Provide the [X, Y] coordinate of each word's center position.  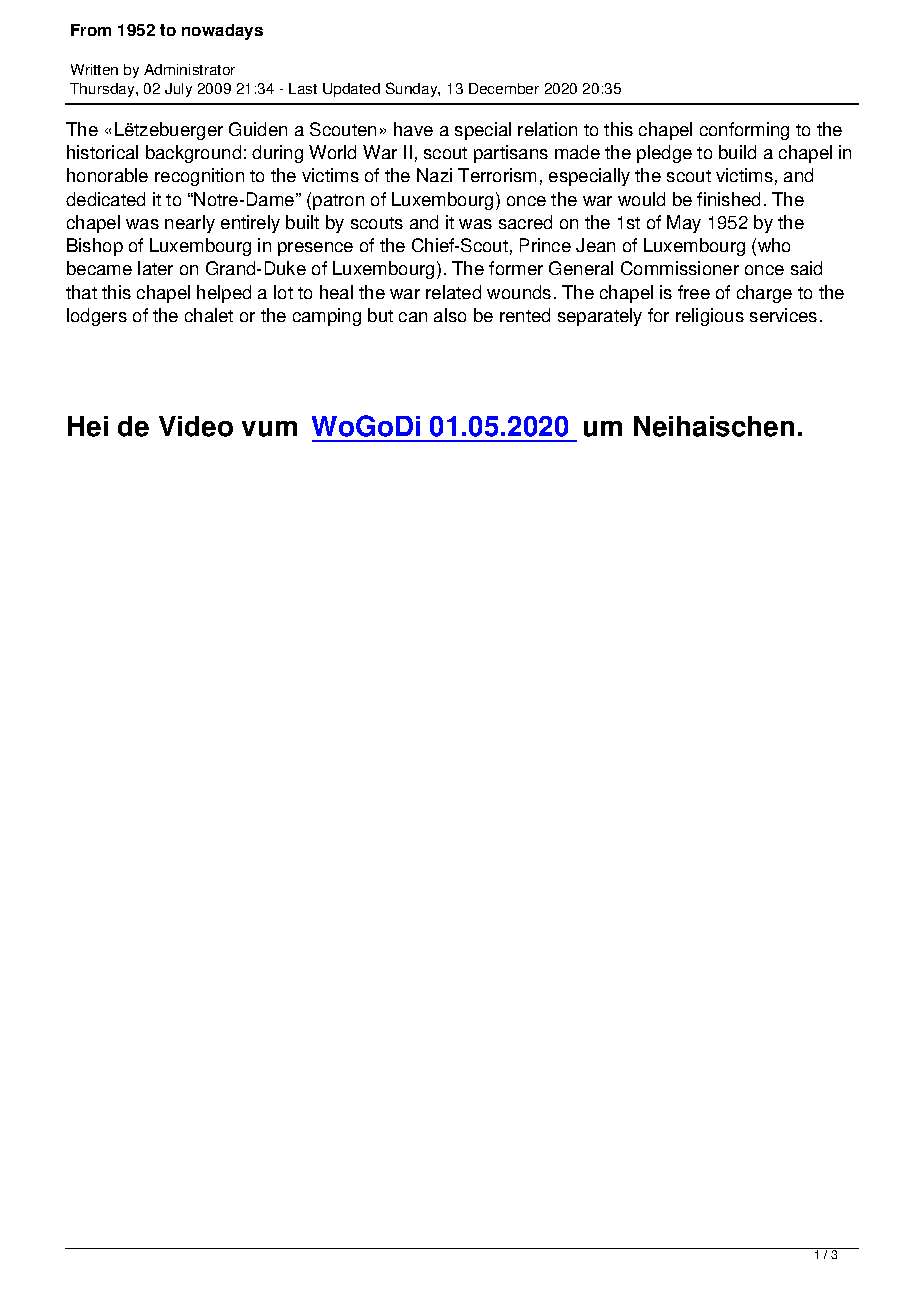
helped [224, 294]
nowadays [222, 32]
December [504, 88]
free [694, 292]
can [413, 317]
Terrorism [497, 175]
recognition [199, 177]
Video [196, 426]
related [453, 292]
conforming [744, 131]
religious [710, 317]
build [737, 152]
